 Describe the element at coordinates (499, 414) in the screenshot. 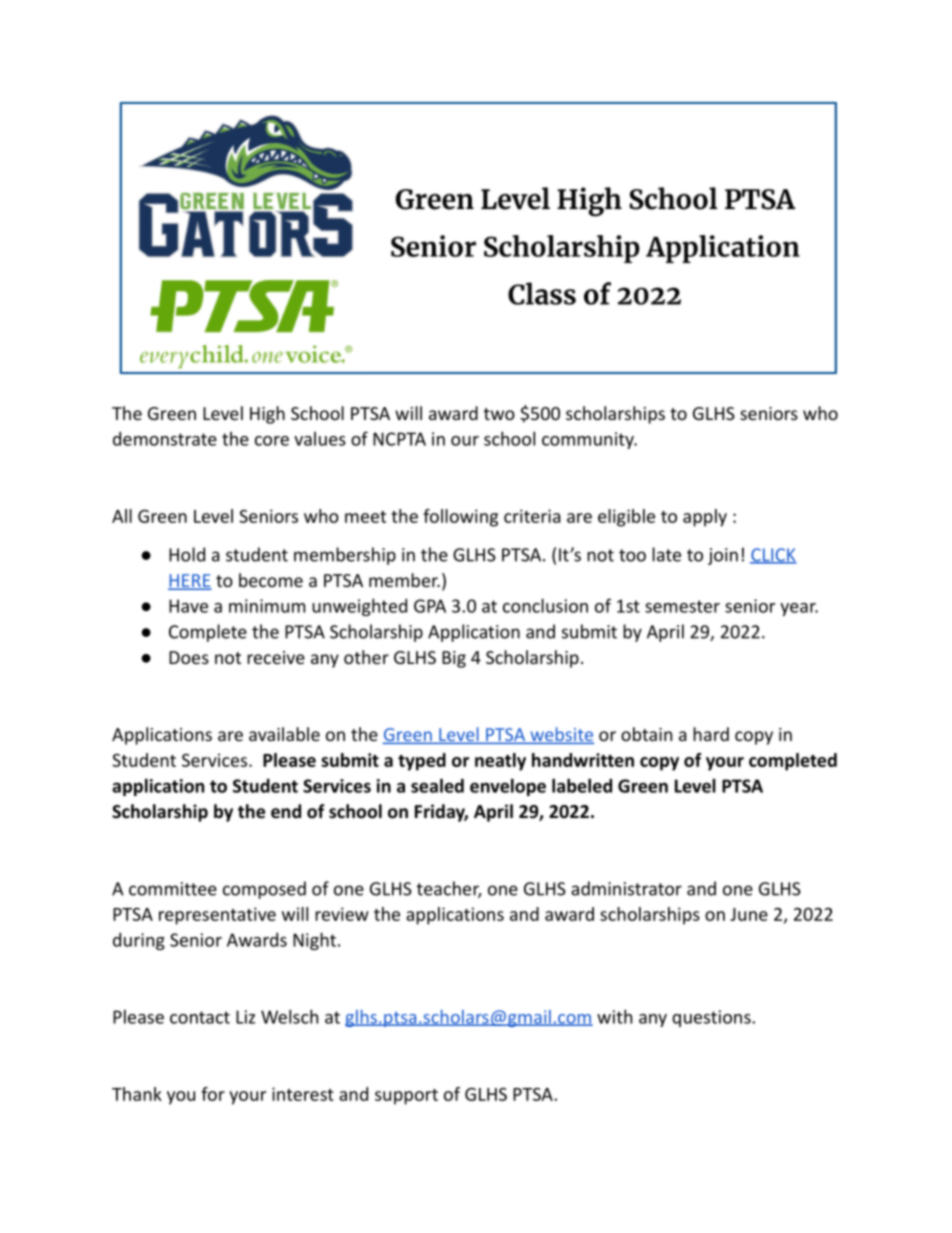

I see `two` at that location.
